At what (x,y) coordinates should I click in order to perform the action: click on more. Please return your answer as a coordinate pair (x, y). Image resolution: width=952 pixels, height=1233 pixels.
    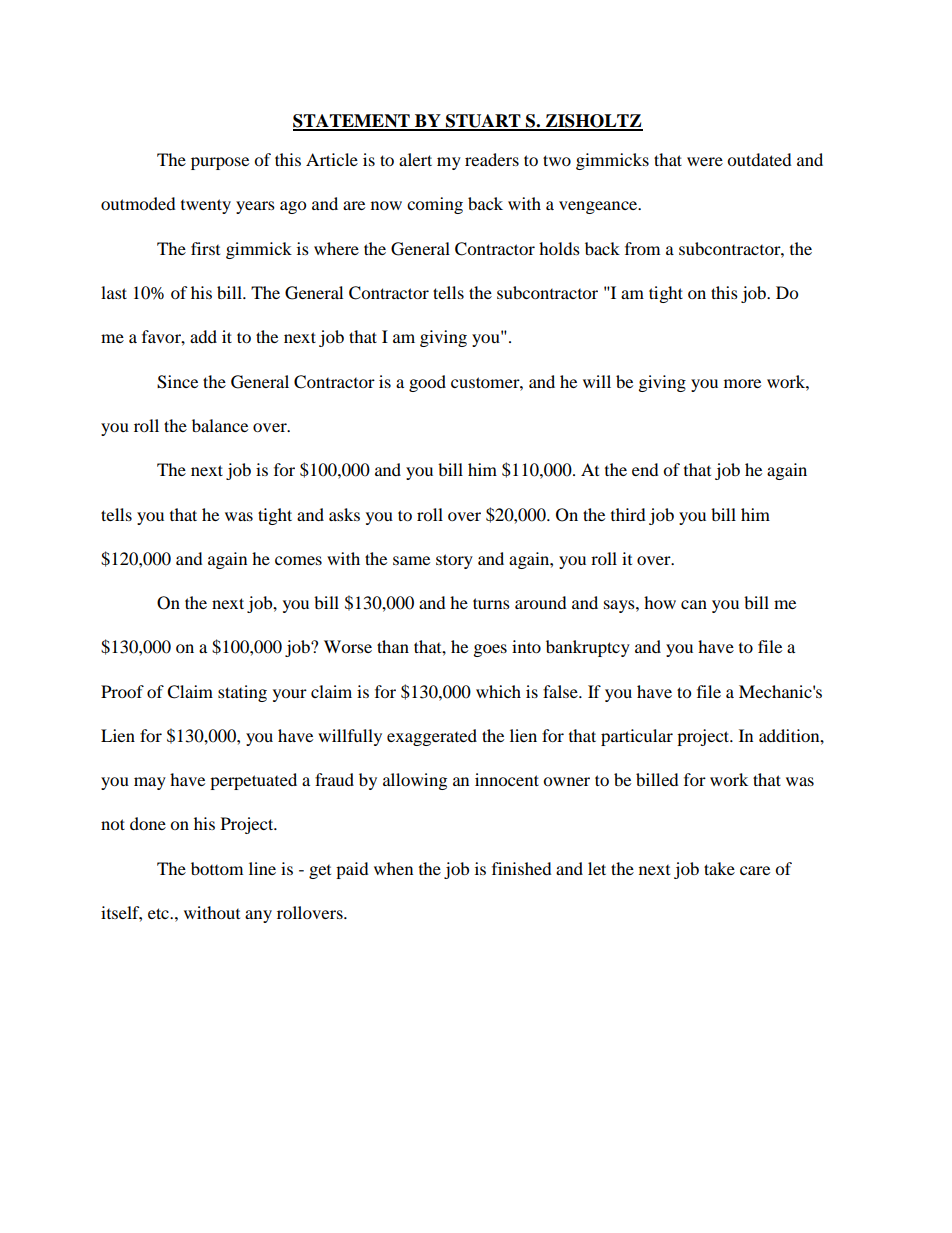
    Looking at the image, I should click on (742, 383).
